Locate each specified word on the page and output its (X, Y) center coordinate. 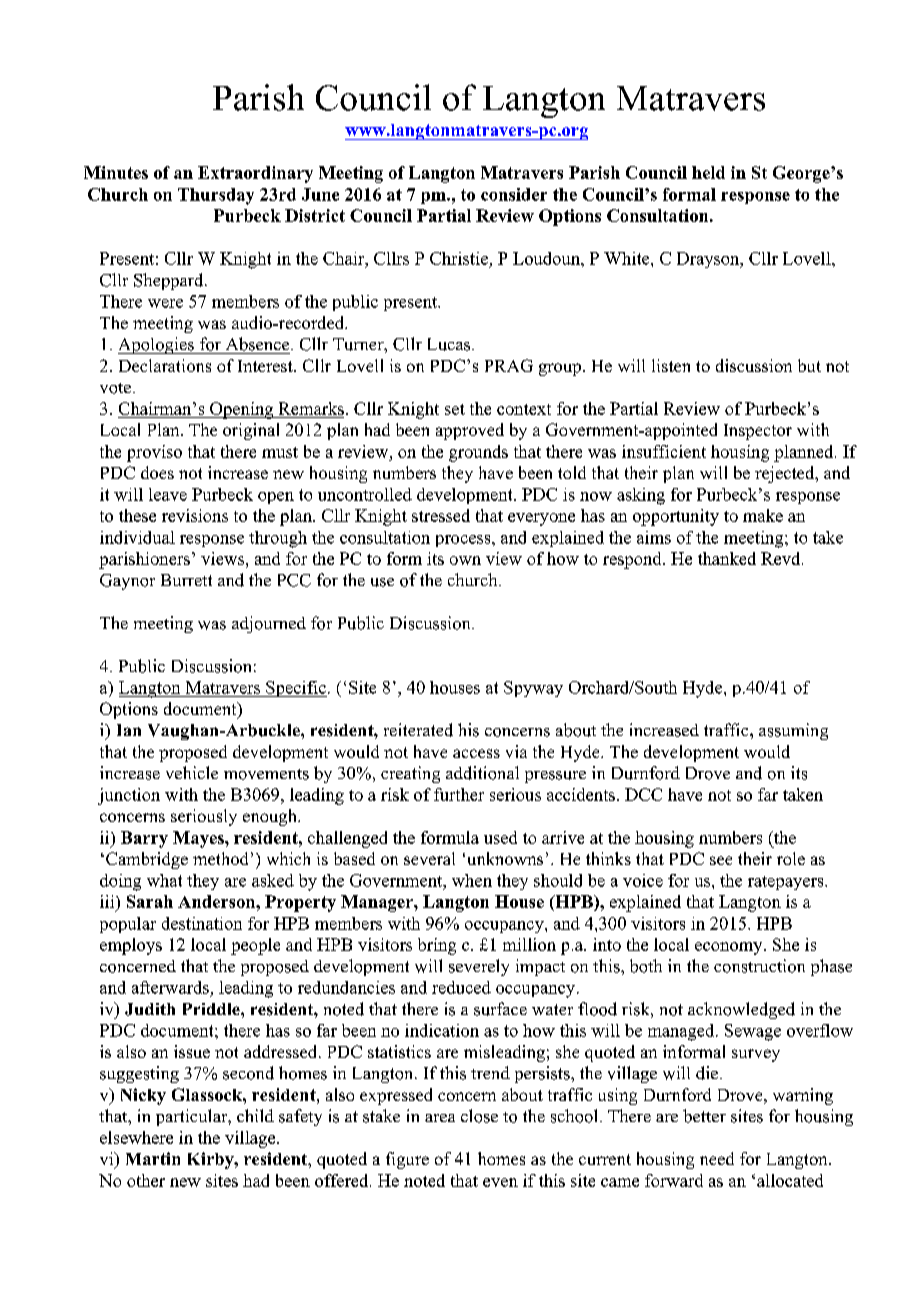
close (479, 1116)
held (708, 172)
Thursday (216, 196)
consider (514, 194)
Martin (153, 1158)
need (717, 1158)
